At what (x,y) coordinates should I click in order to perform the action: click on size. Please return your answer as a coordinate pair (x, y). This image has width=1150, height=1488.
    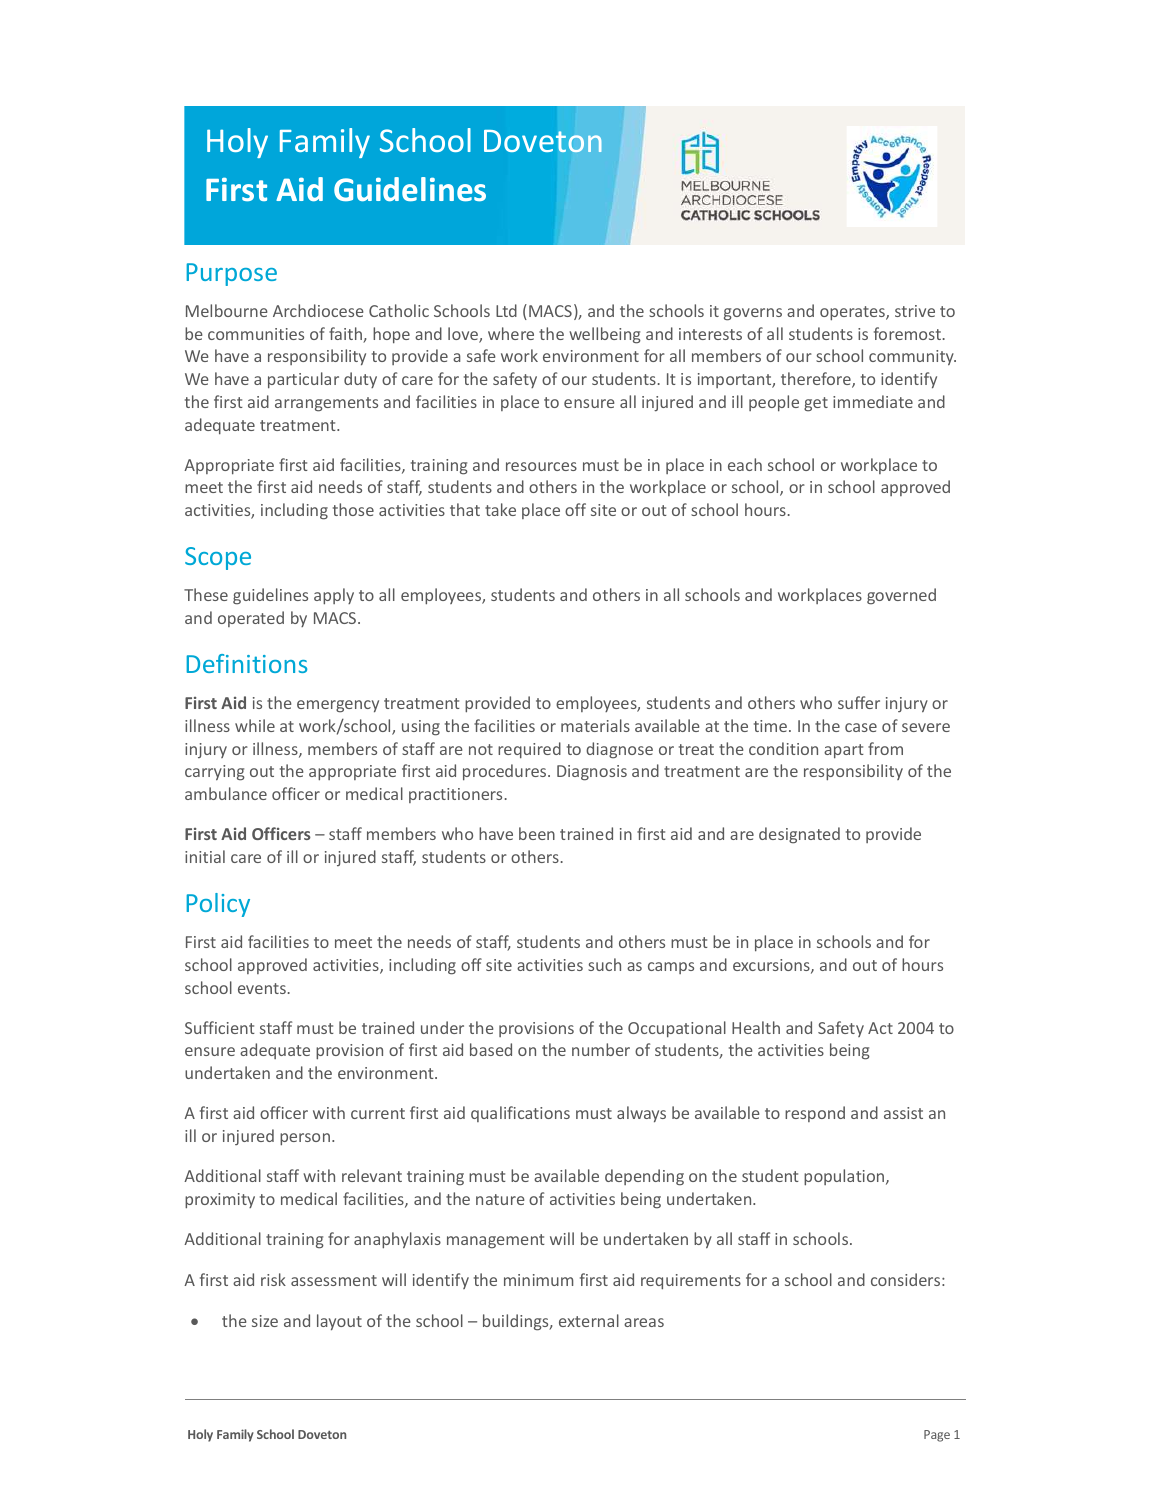
    Looking at the image, I should click on (265, 1321).
